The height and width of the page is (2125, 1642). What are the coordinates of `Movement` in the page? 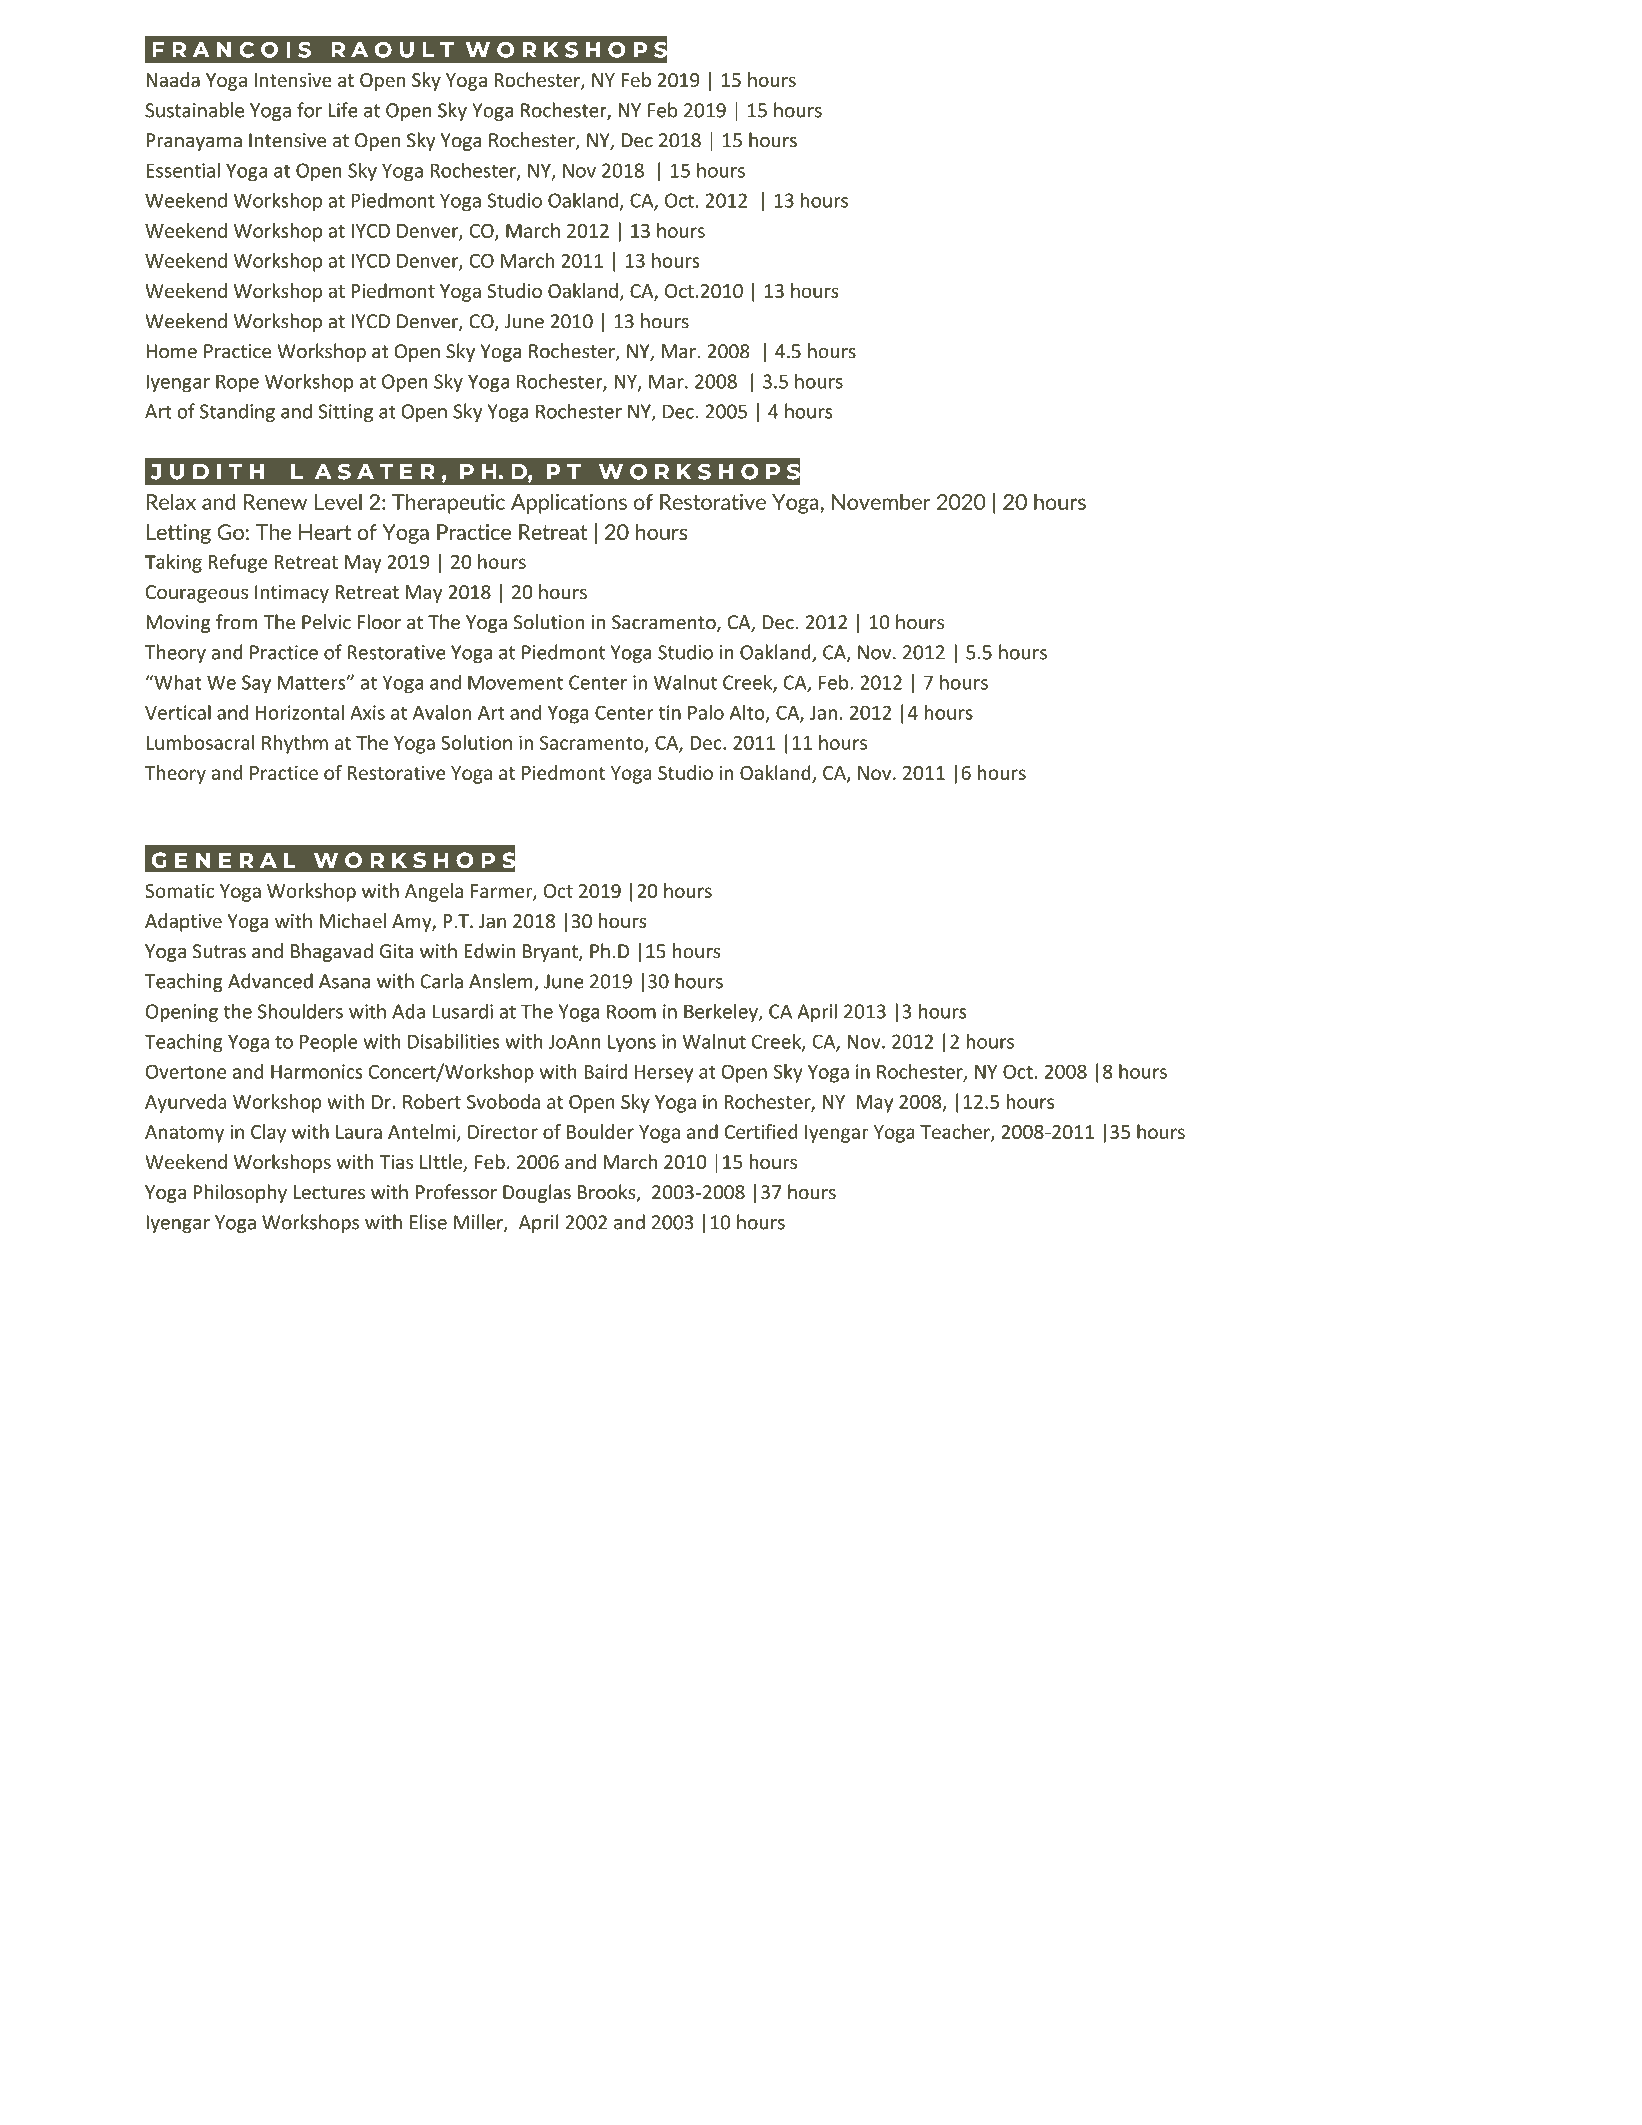 It's located at (515, 682).
